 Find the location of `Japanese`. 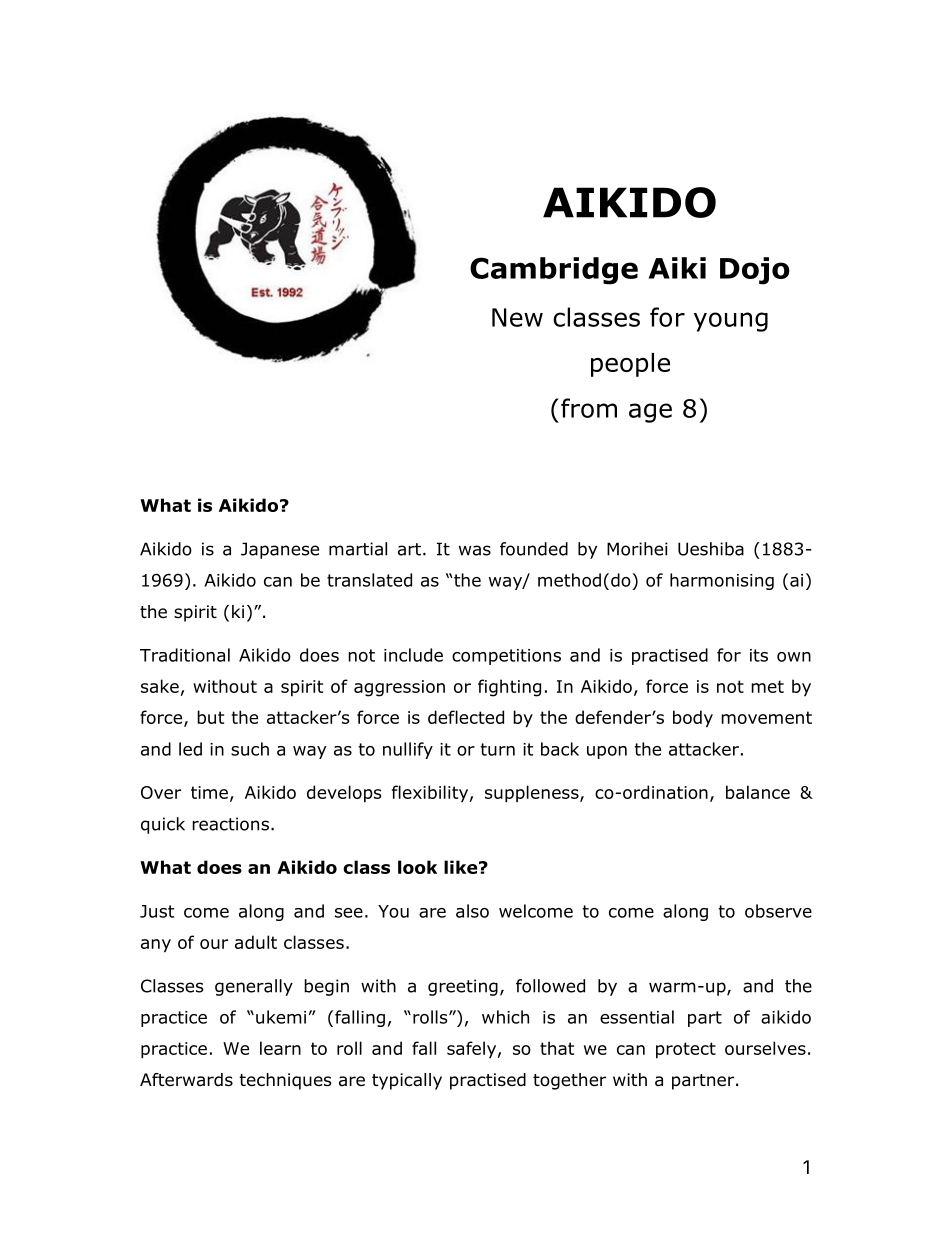

Japanese is located at coordinates (280, 550).
